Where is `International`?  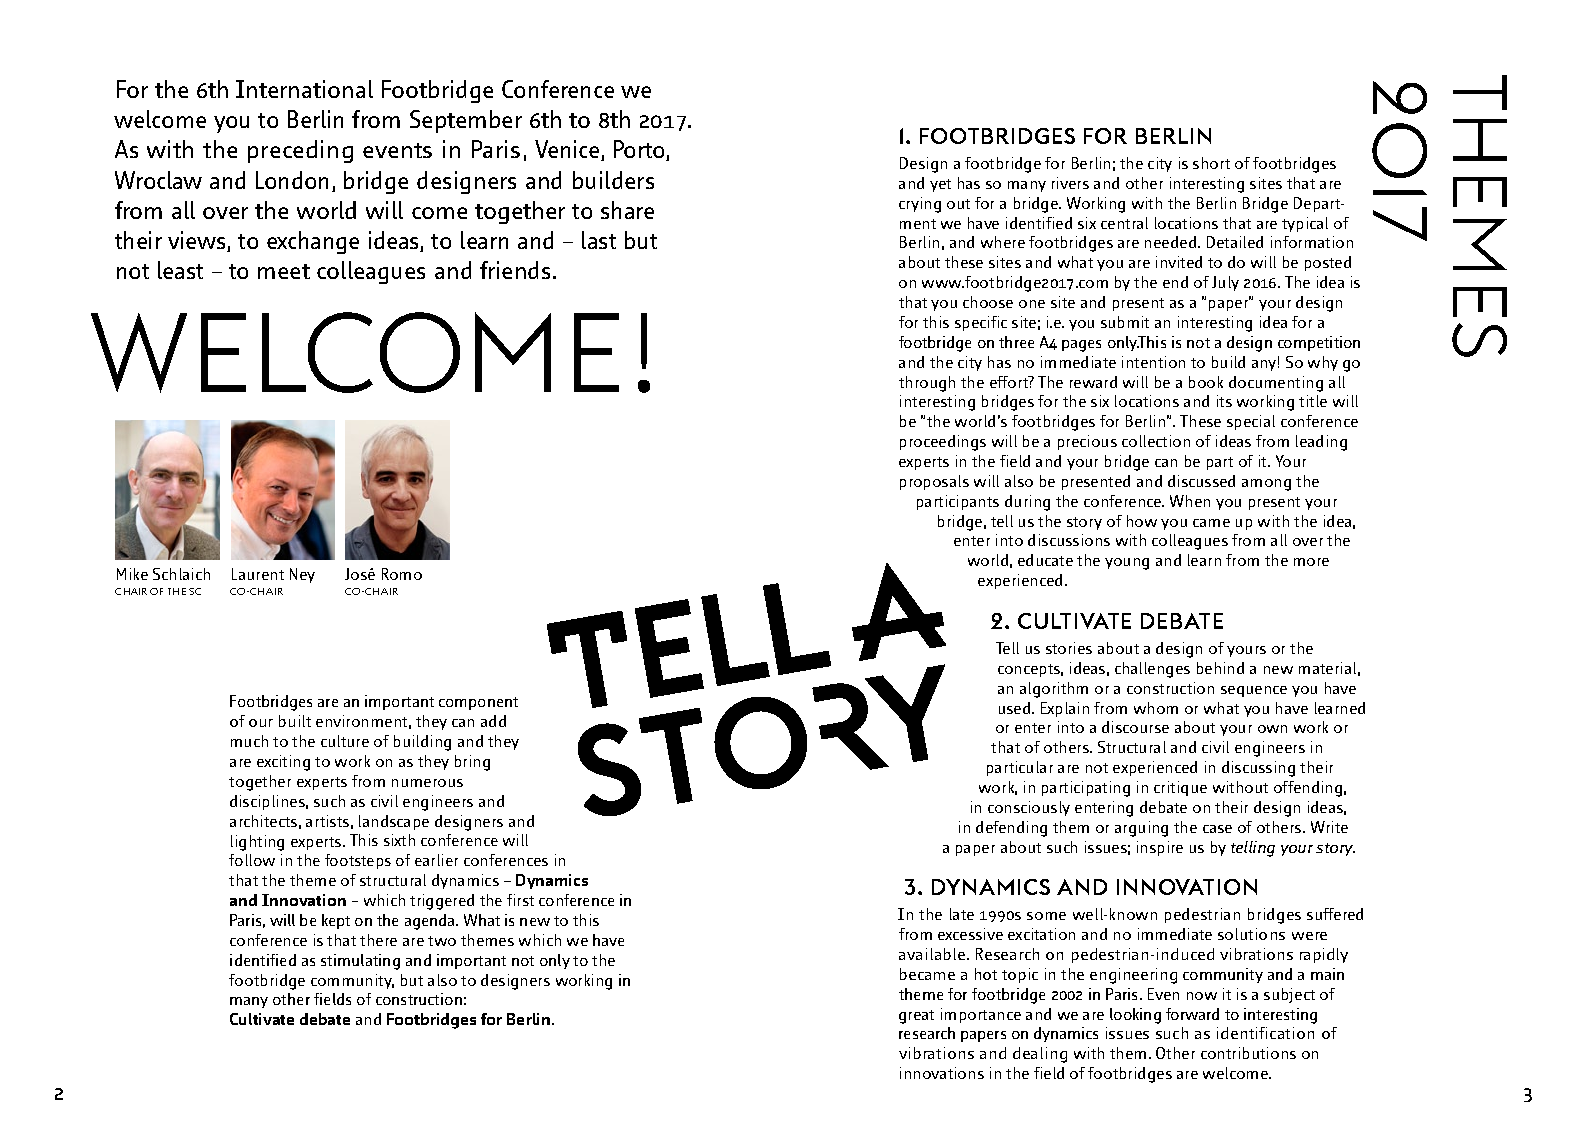 International is located at coordinates (304, 89).
